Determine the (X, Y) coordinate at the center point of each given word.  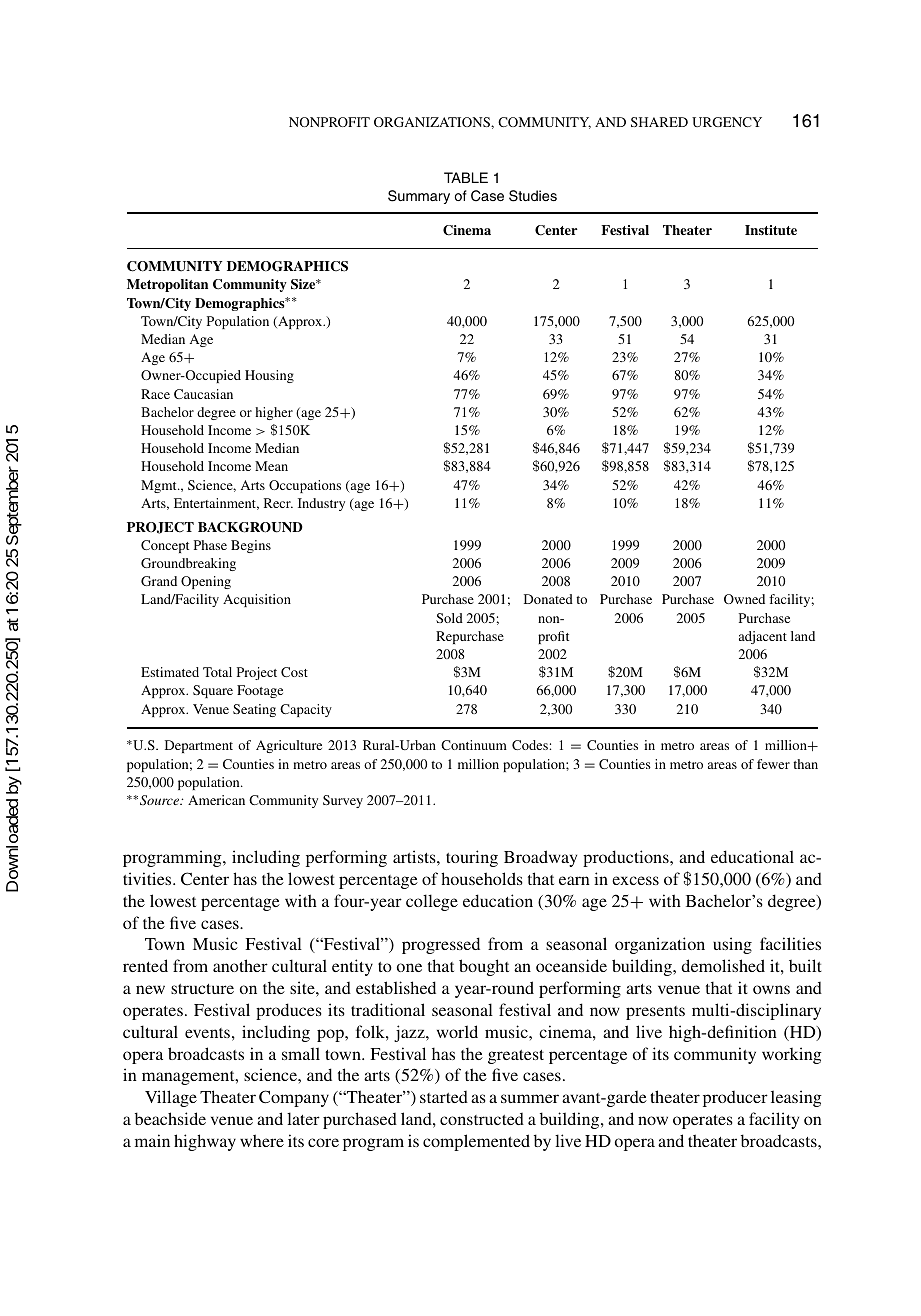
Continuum (474, 745)
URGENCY (727, 122)
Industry (321, 504)
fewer (773, 764)
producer (735, 1099)
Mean (271, 466)
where (262, 1140)
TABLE (466, 177)
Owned (744, 599)
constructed (482, 1119)
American (216, 800)
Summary (419, 197)
